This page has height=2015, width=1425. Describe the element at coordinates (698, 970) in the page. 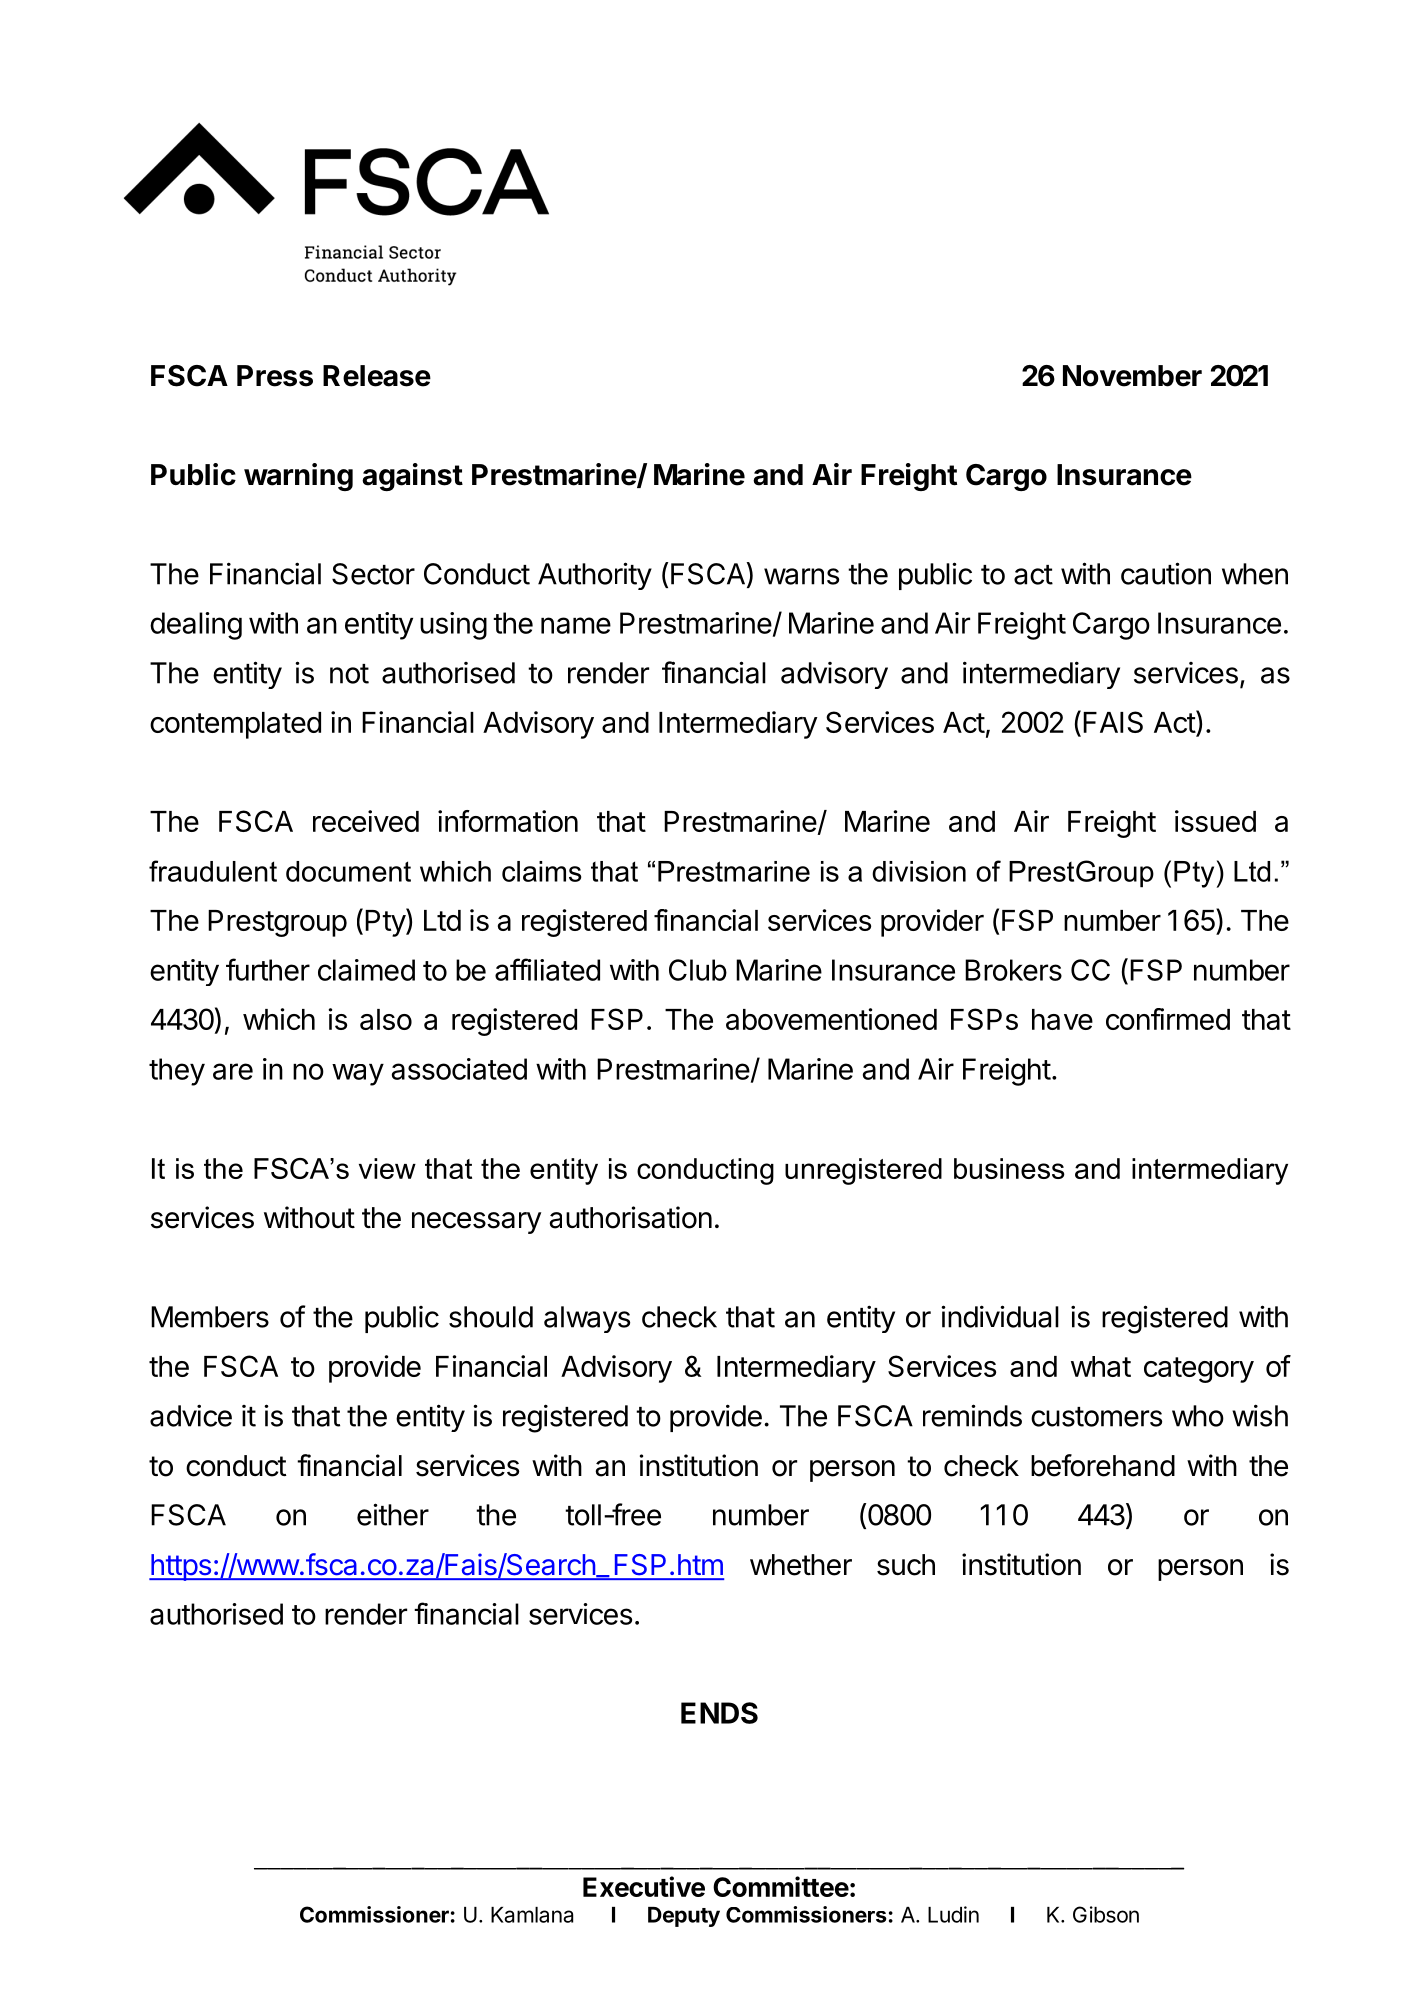

I see `Club` at that location.
